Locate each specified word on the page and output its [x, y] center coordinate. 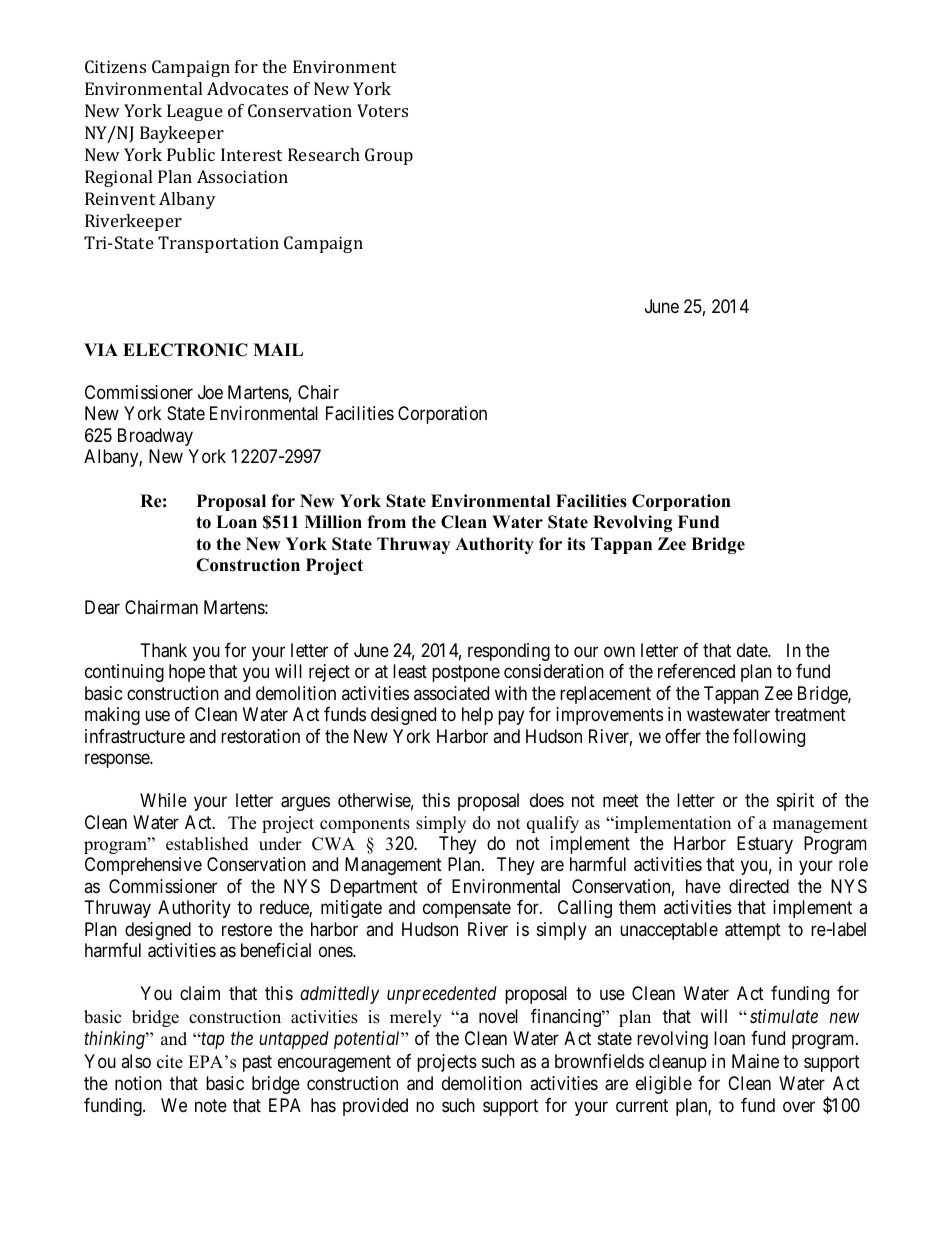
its [576, 544]
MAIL [278, 349]
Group [389, 156]
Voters [382, 110]
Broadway [155, 437]
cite [170, 1062]
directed [759, 886]
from [386, 522]
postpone [466, 673]
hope [187, 673]
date [753, 650]
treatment [810, 715]
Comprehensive [143, 866]
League [195, 112]
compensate [467, 910]
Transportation [218, 244]
